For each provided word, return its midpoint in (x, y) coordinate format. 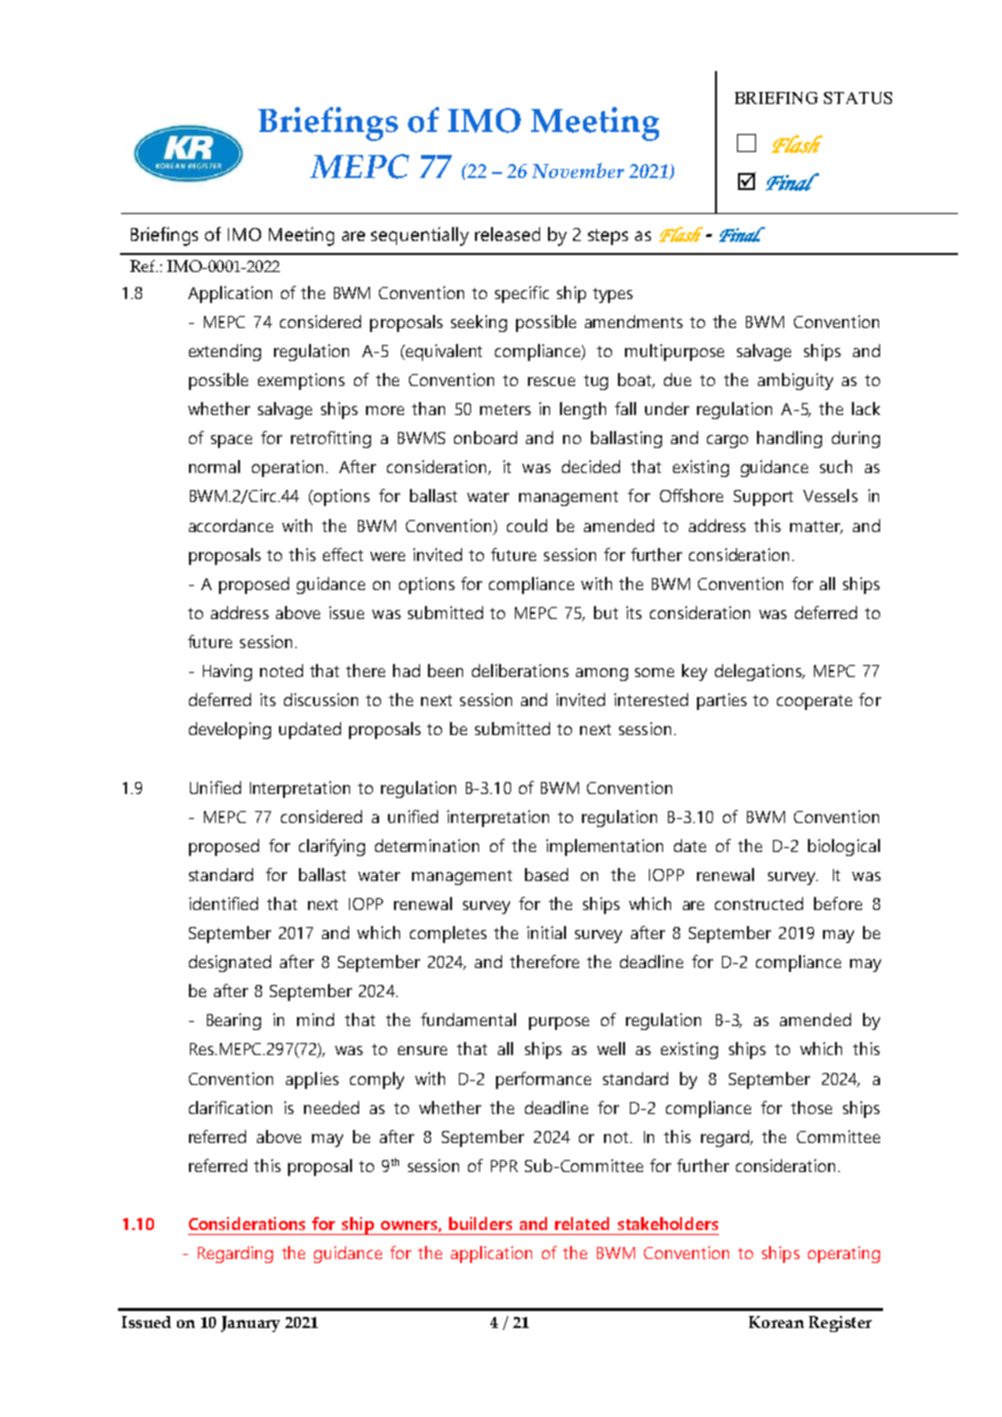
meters (505, 409)
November (578, 170)
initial (546, 932)
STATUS (858, 98)
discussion (321, 699)
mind (315, 1019)
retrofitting (331, 439)
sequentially (420, 236)
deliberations (520, 670)
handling (789, 439)
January (250, 1324)
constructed (759, 903)
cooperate (814, 702)
